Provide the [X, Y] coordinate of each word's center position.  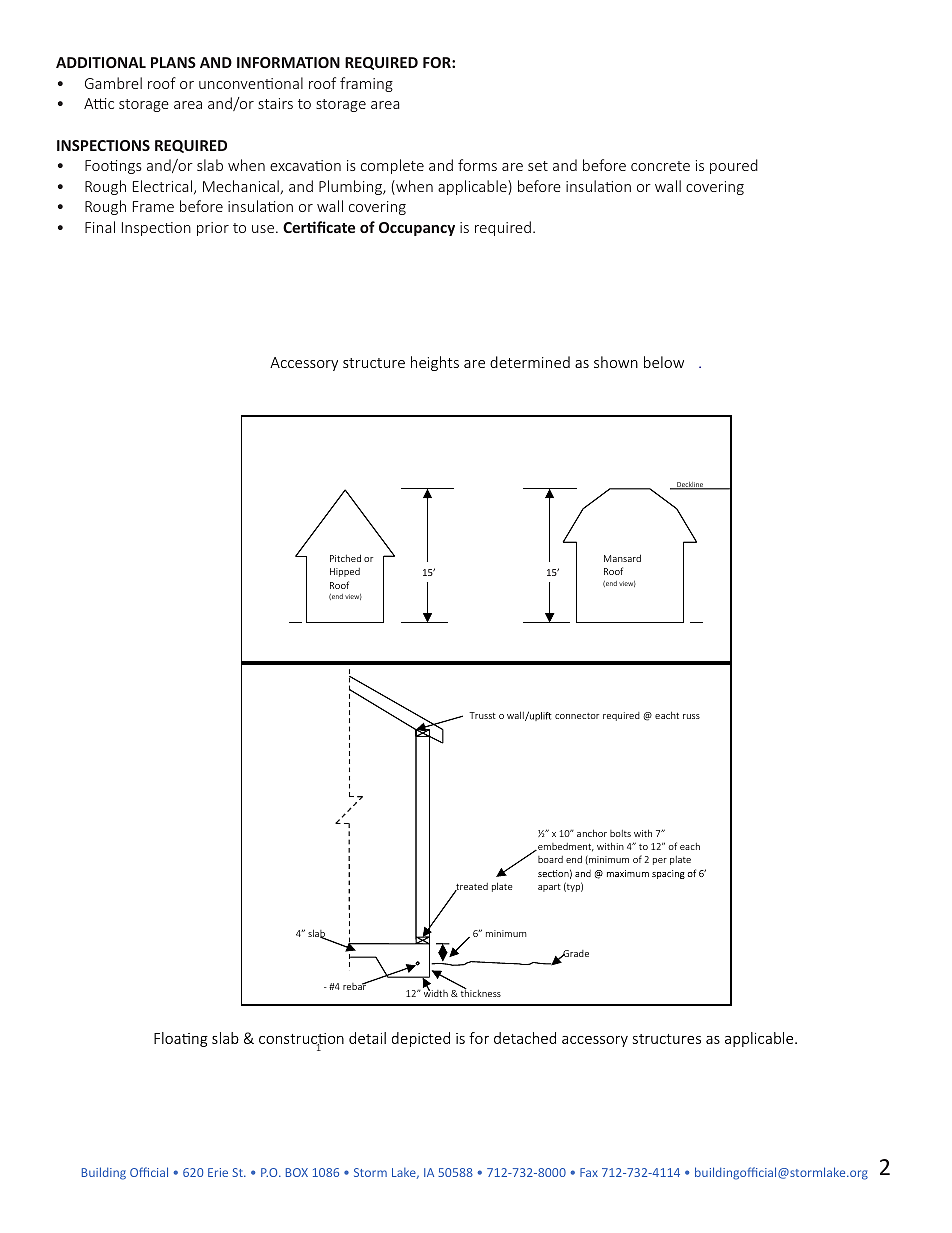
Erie [218, 1172]
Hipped [345, 572]
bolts [620, 833]
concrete [660, 166]
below [664, 362]
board [550, 859]
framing [366, 84]
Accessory [304, 364]
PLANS [173, 62]
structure [374, 363]
